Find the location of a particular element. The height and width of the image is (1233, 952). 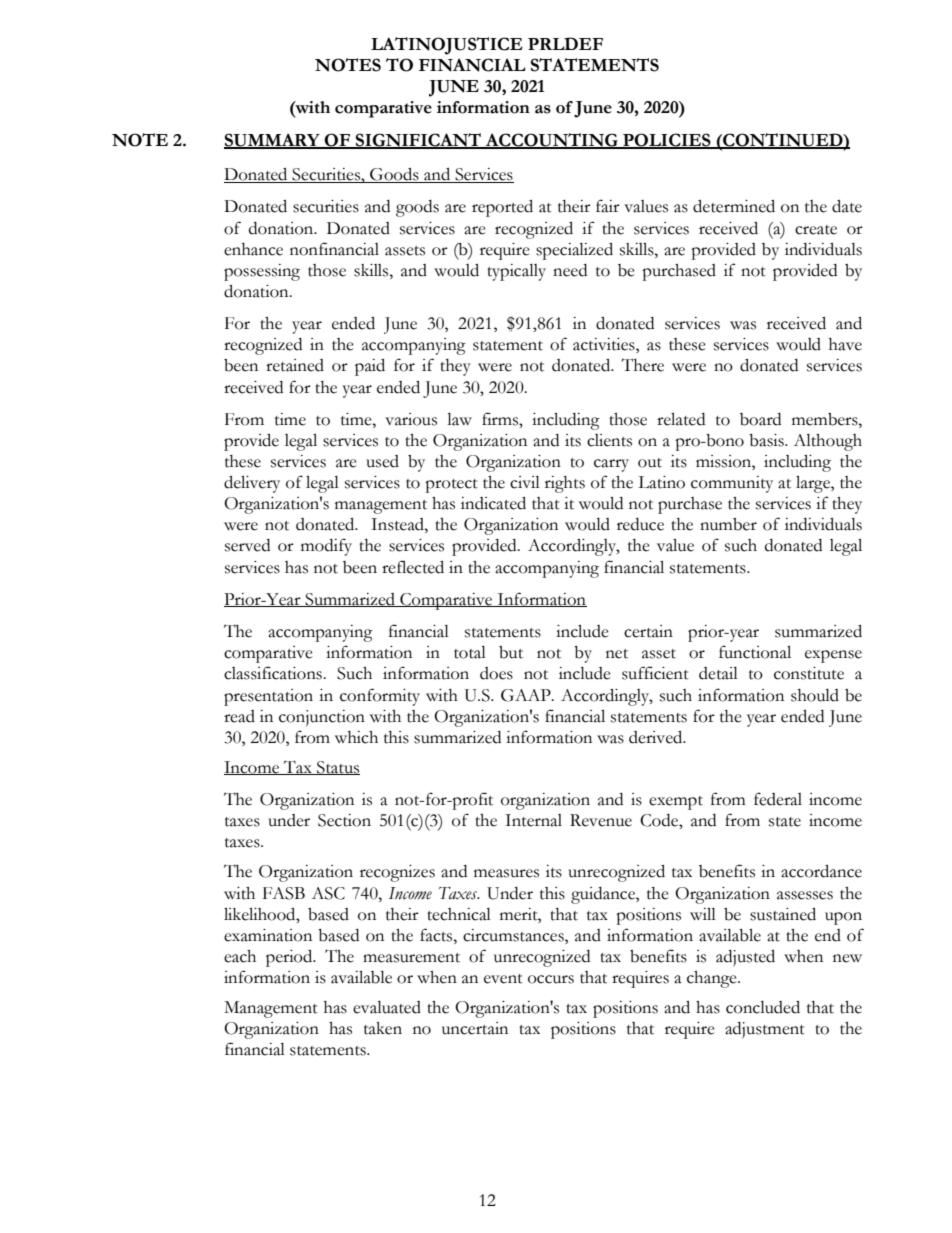

occurs is located at coordinates (551, 979).
